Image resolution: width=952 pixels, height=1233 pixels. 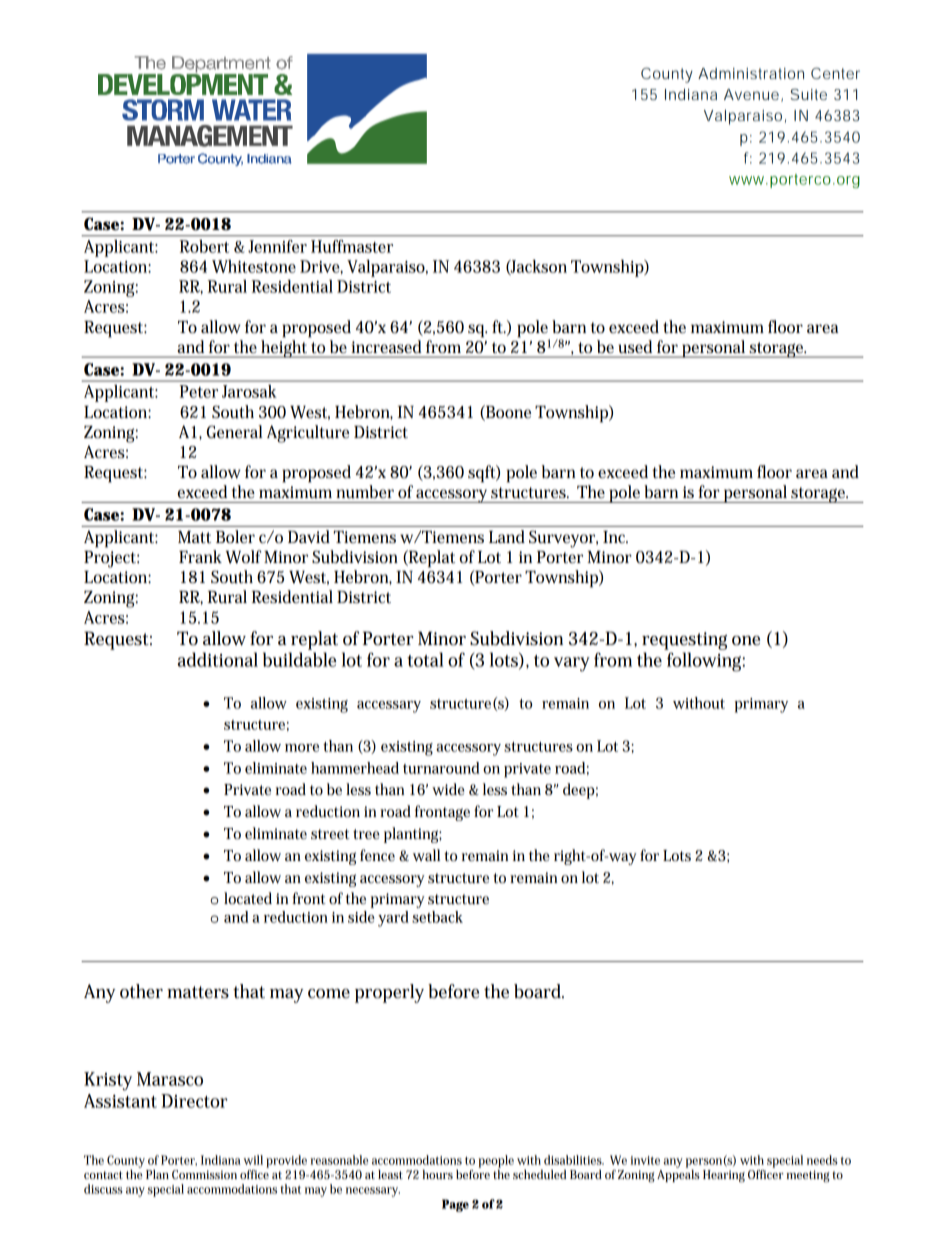 What do you see at coordinates (507, 537) in the document?
I see `Land` at bounding box center [507, 537].
